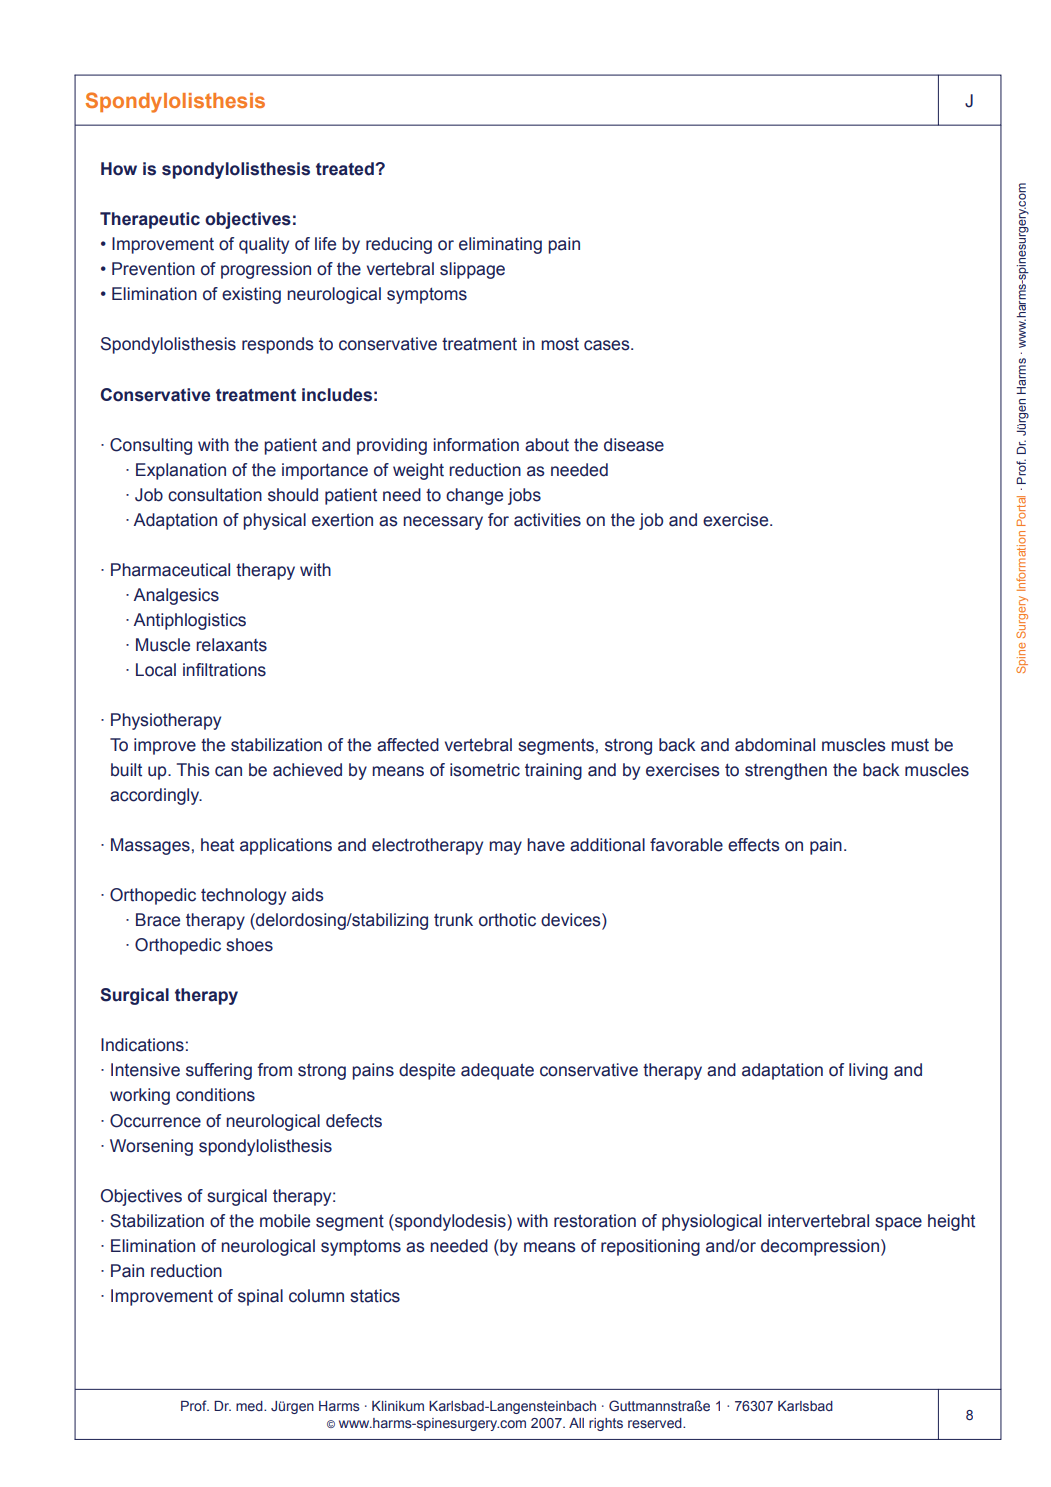 The image size is (1051, 1487). I want to click on med, so click(250, 1406).
